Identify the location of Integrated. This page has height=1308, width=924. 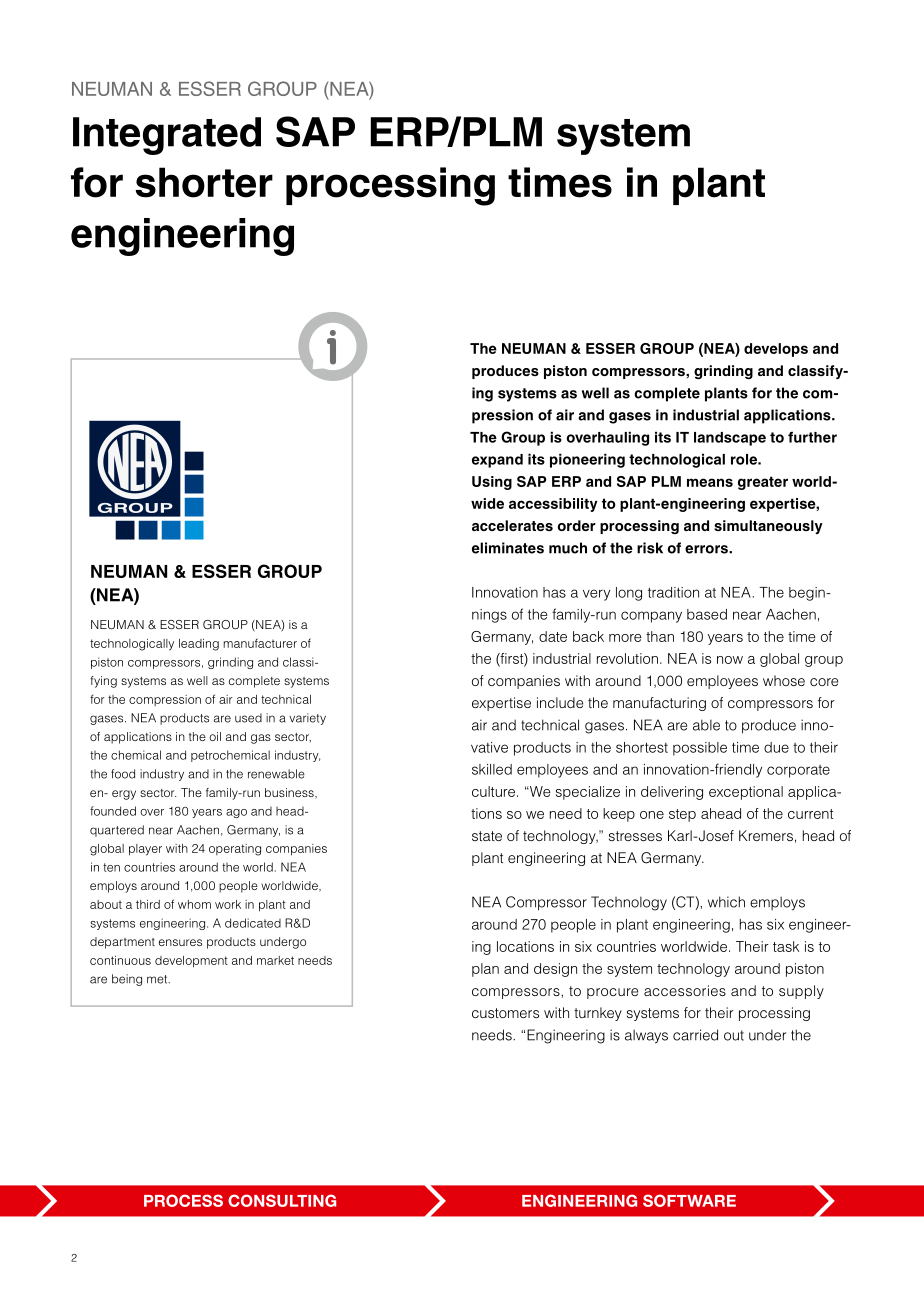
(167, 136).
